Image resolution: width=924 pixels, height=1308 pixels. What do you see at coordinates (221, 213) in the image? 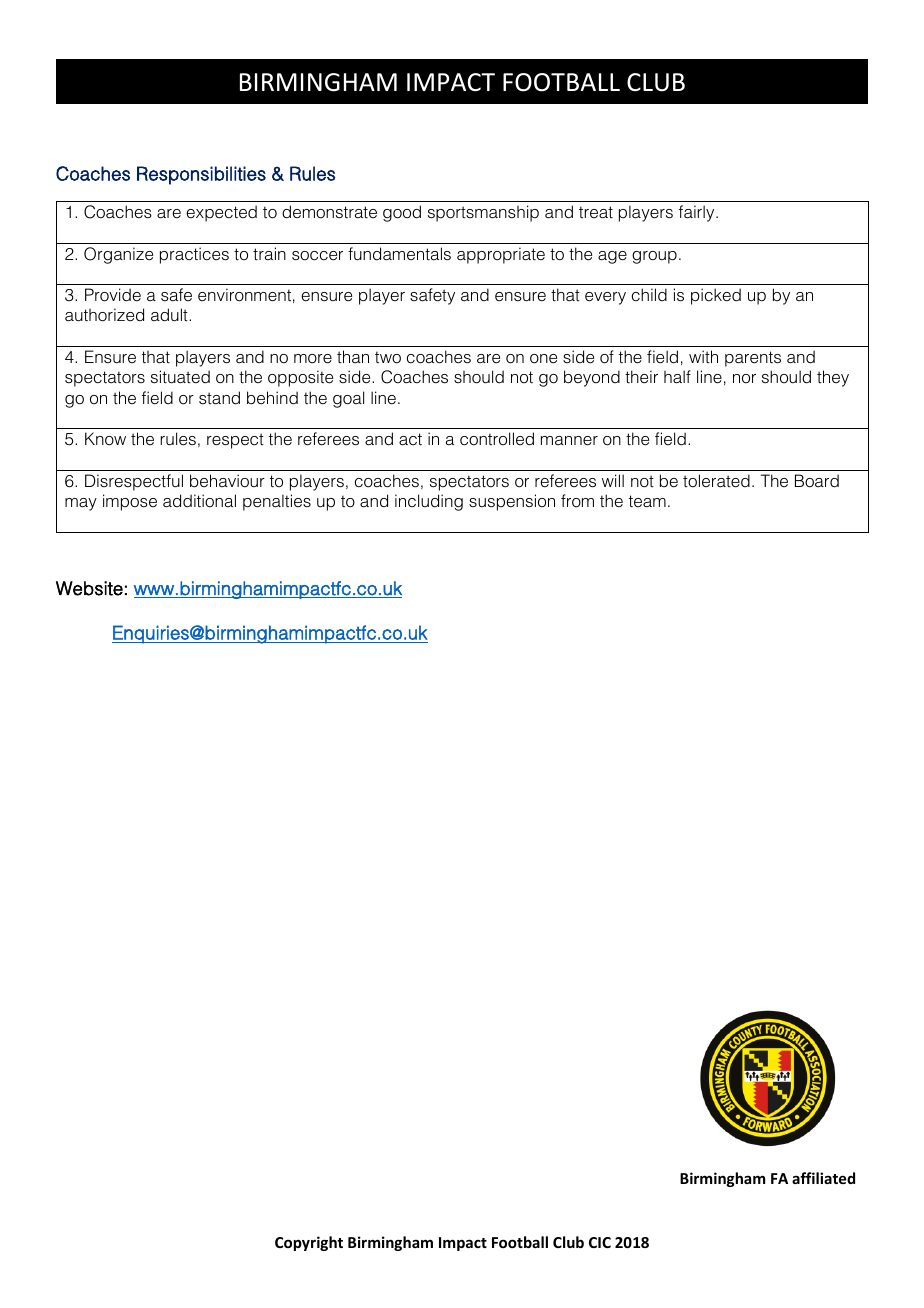
I see `expected` at bounding box center [221, 213].
